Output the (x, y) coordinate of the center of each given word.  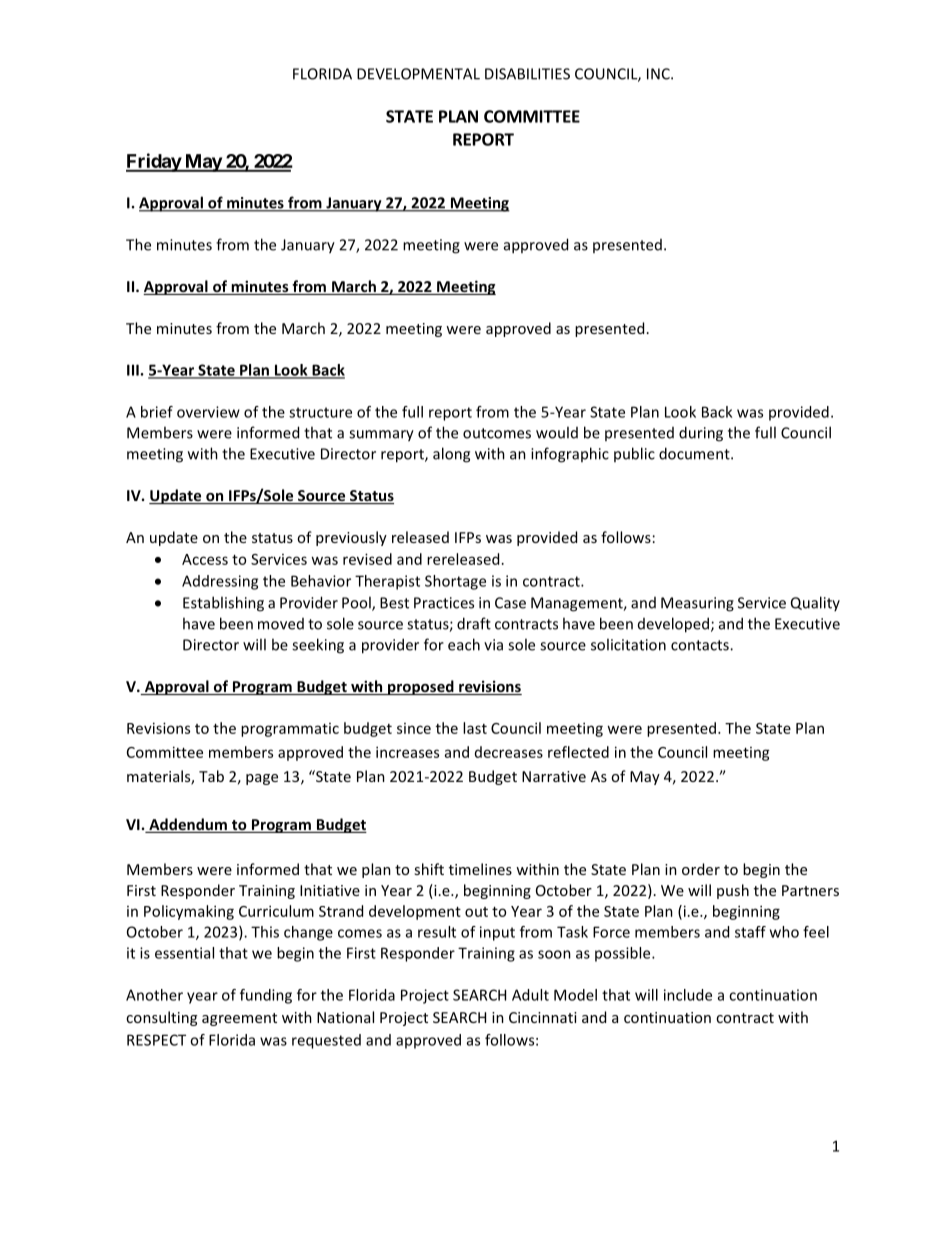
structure (320, 412)
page (262, 779)
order (701, 869)
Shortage (455, 582)
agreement (239, 1019)
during (701, 434)
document (695, 453)
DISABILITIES (527, 74)
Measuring (697, 604)
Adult (530, 995)
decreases (509, 752)
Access (205, 559)
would (557, 432)
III (133, 370)
